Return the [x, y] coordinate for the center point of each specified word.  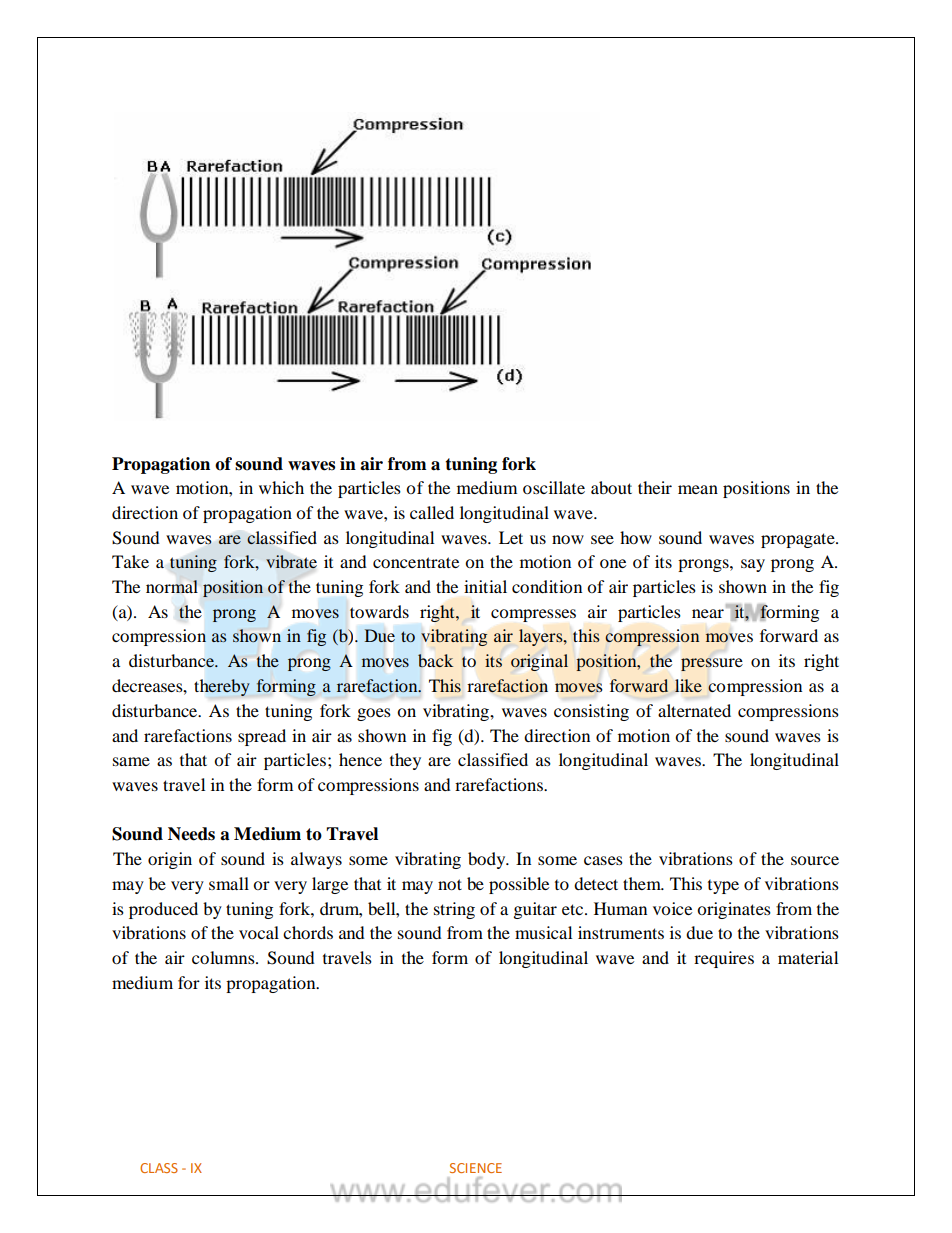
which [281, 487]
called [432, 512]
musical [543, 932]
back [435, 660]
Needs [191, 834]
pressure [712, 664]
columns [224, 957]
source [815, 860]
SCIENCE [476, 1168]
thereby [222, 687]
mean [698, 489]
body [488, 860]
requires [724, 959]
